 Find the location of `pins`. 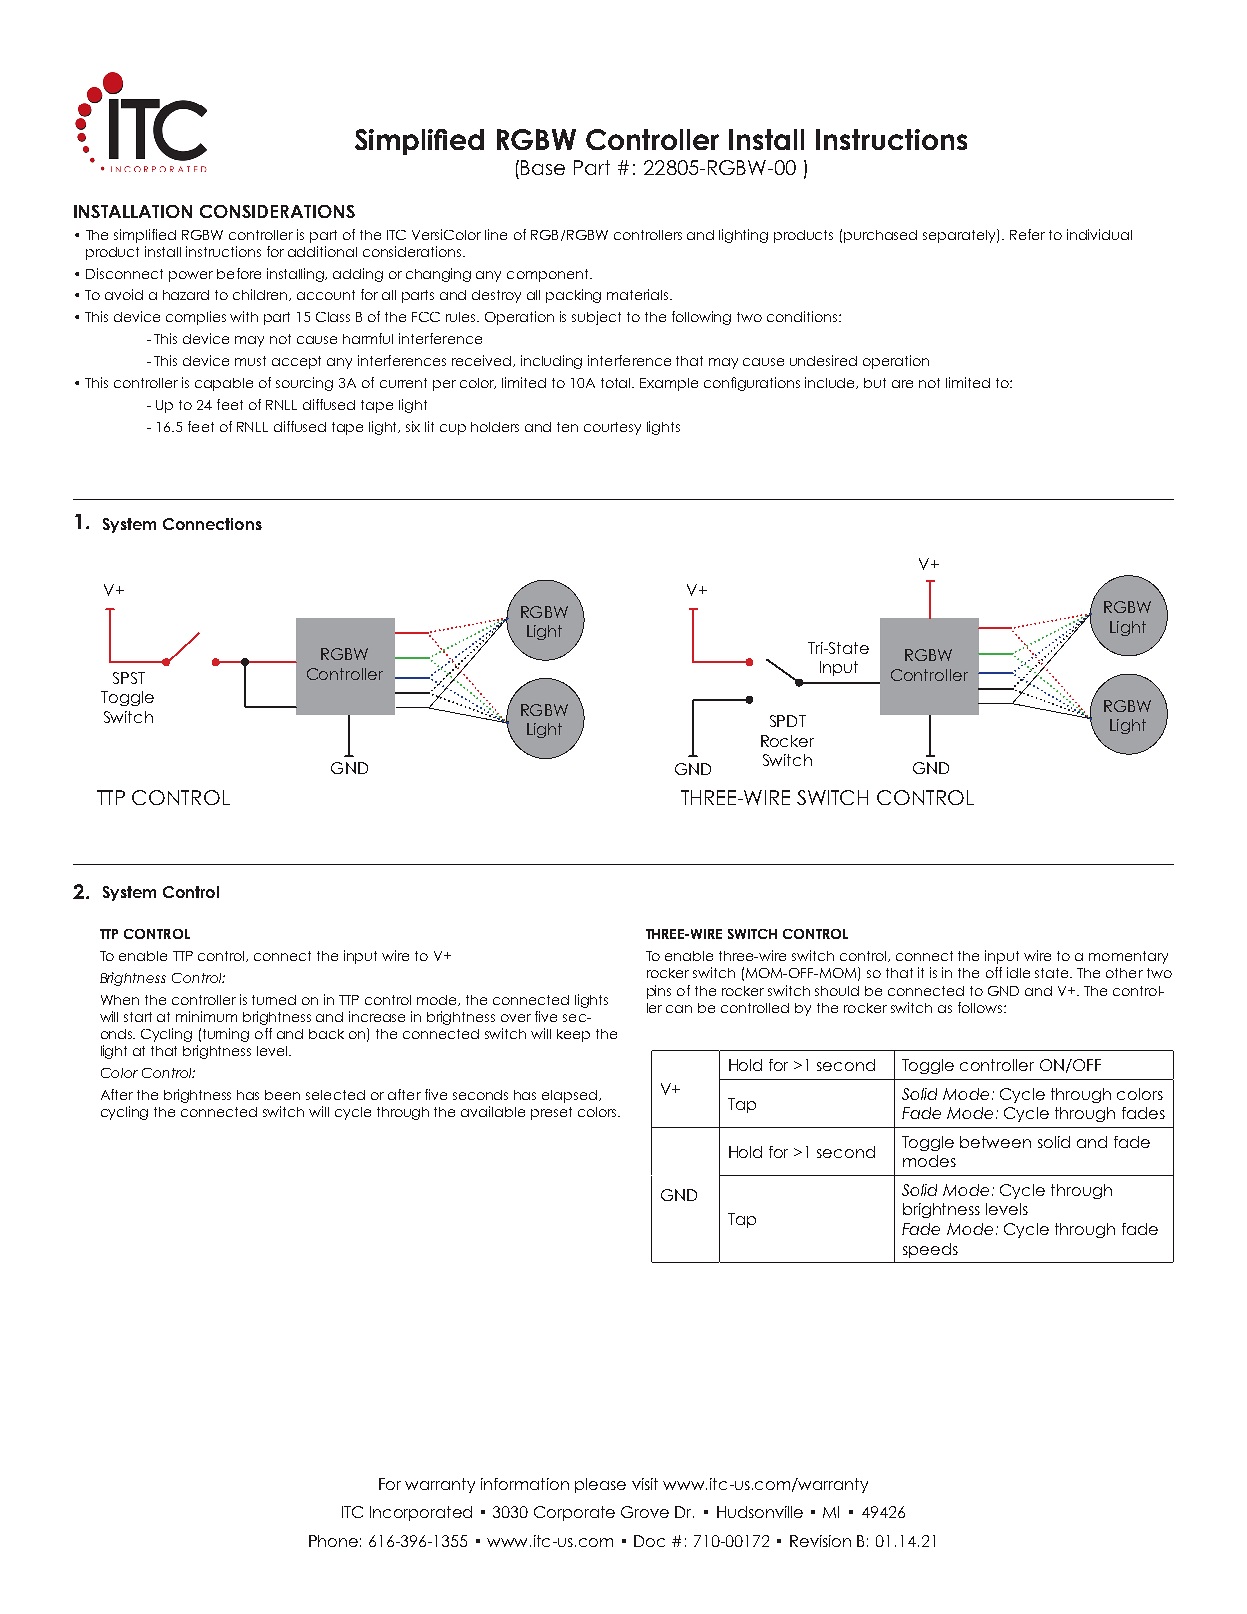

pins is located at coordinates (659, 992).
